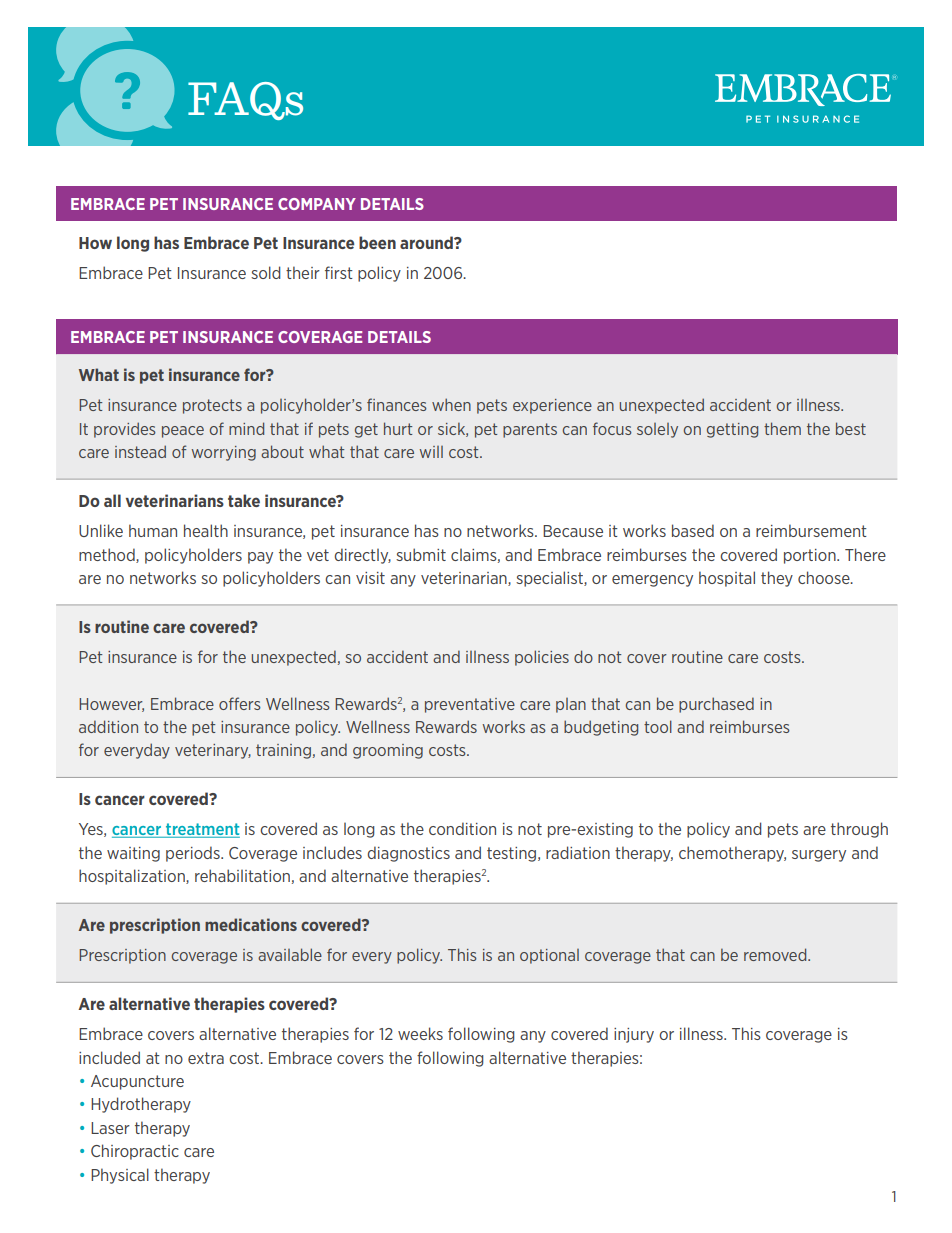 This screenshot has width=952, height=1233. I want to click on sold, so click(266, 272).
